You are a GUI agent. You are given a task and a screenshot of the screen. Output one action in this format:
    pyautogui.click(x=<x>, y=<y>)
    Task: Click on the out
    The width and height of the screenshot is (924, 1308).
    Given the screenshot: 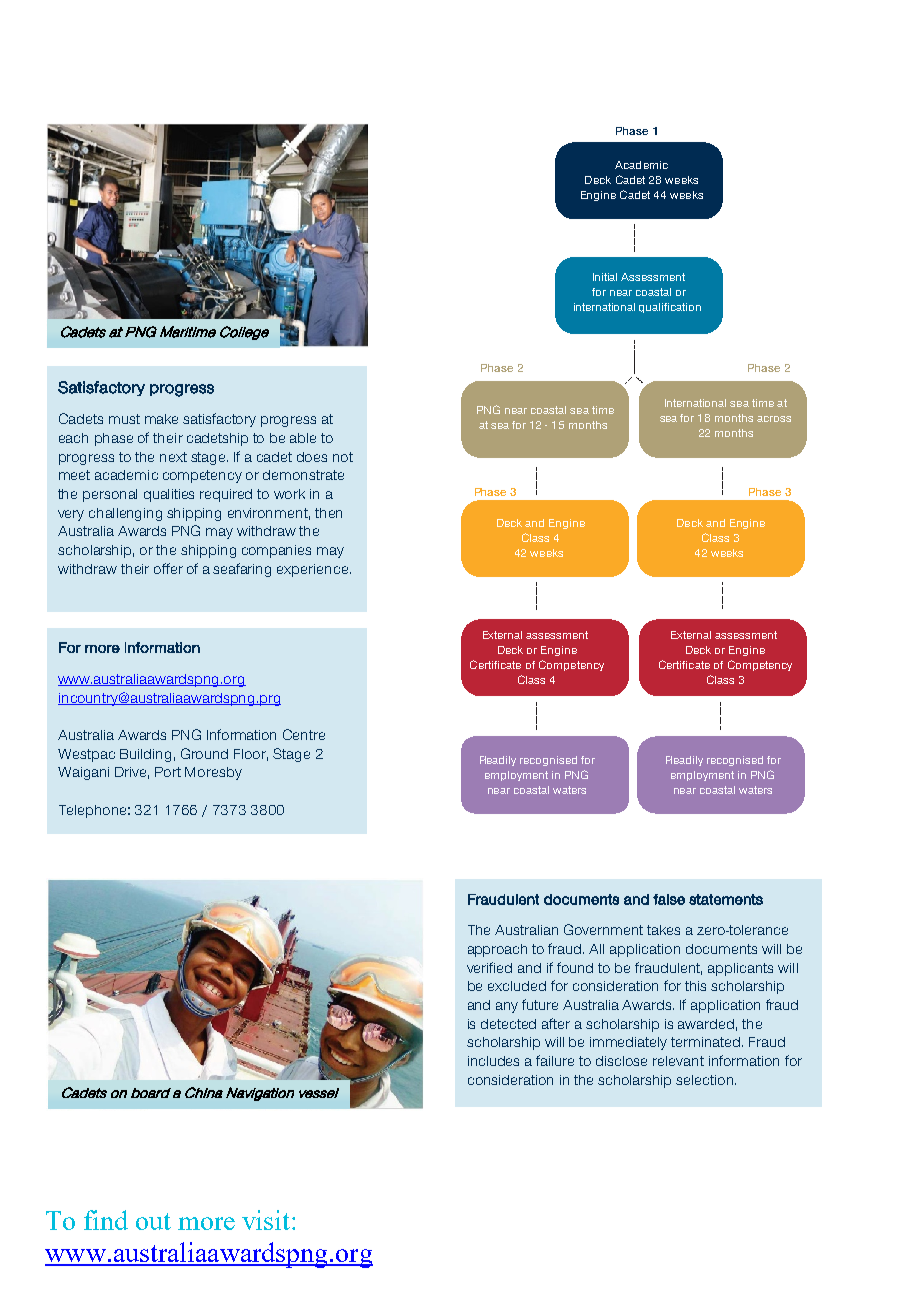 What is the action you would take?
    pyautogui.click(x=153, y=1221)
